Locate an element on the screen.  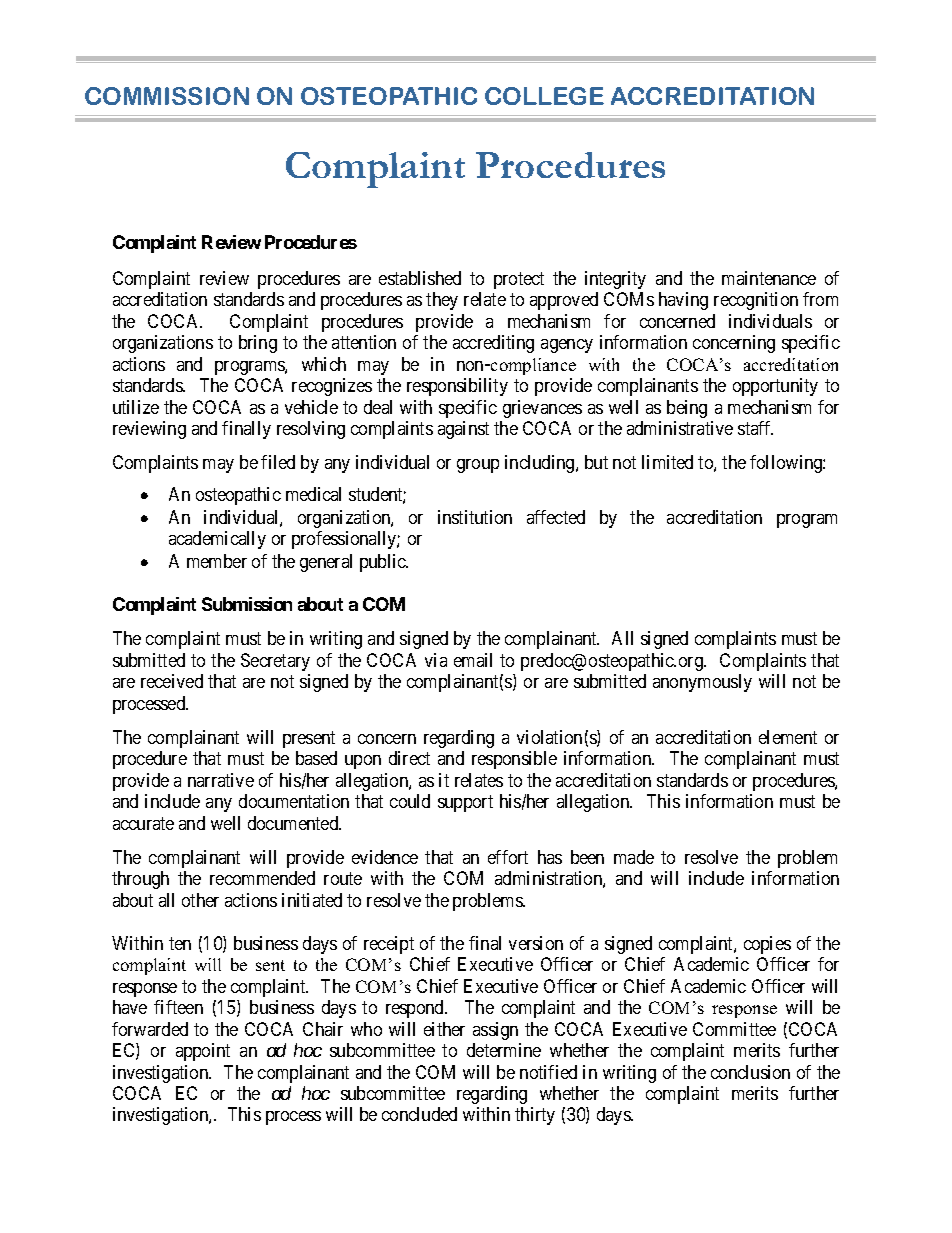
COMMISSION is located at coordinates (167, 96).
